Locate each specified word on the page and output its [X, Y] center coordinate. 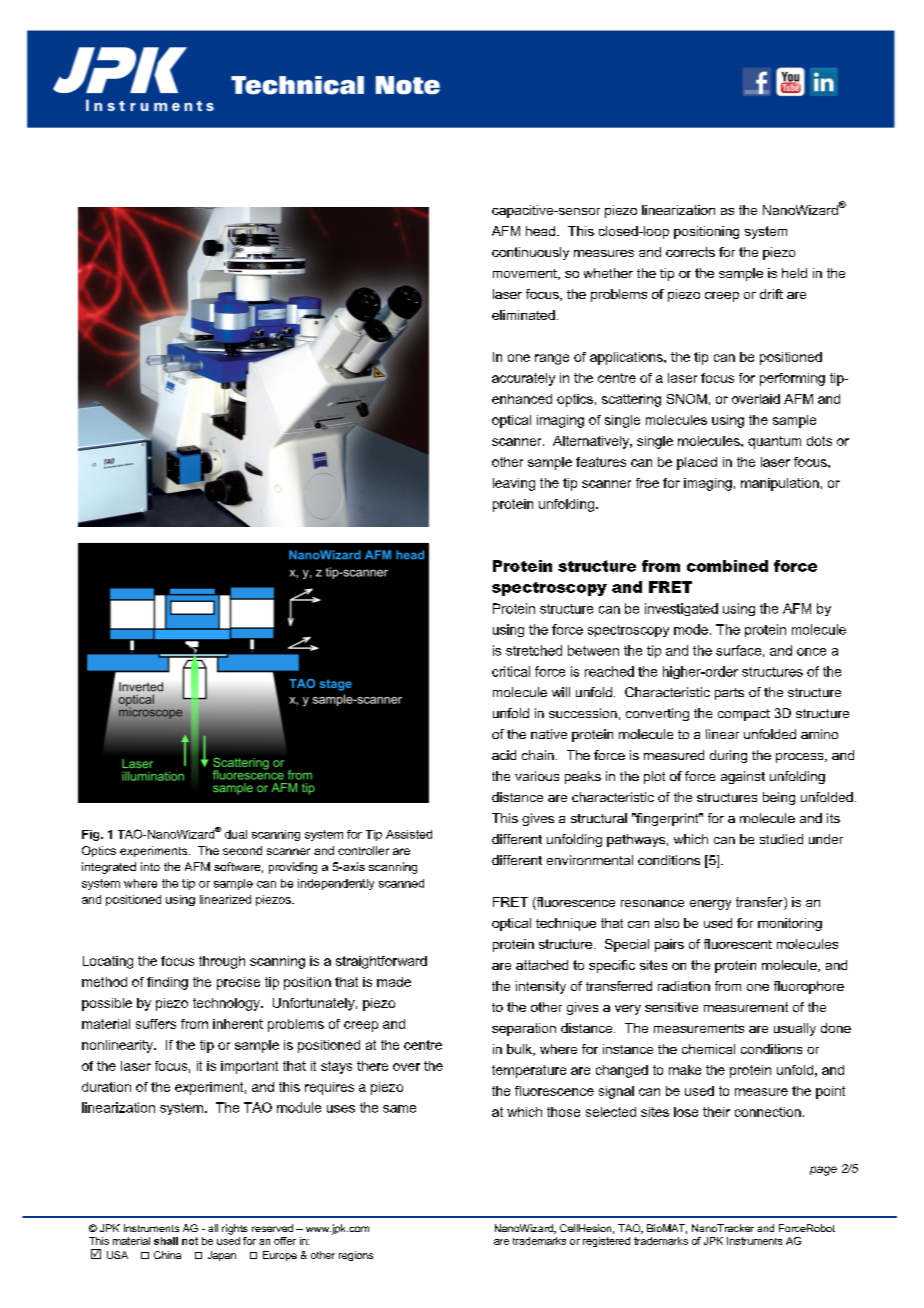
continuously [530, 253]
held [794, 273]
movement [526, 274]
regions [356, 1256]
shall [166, 1241]
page [823, 1171]
